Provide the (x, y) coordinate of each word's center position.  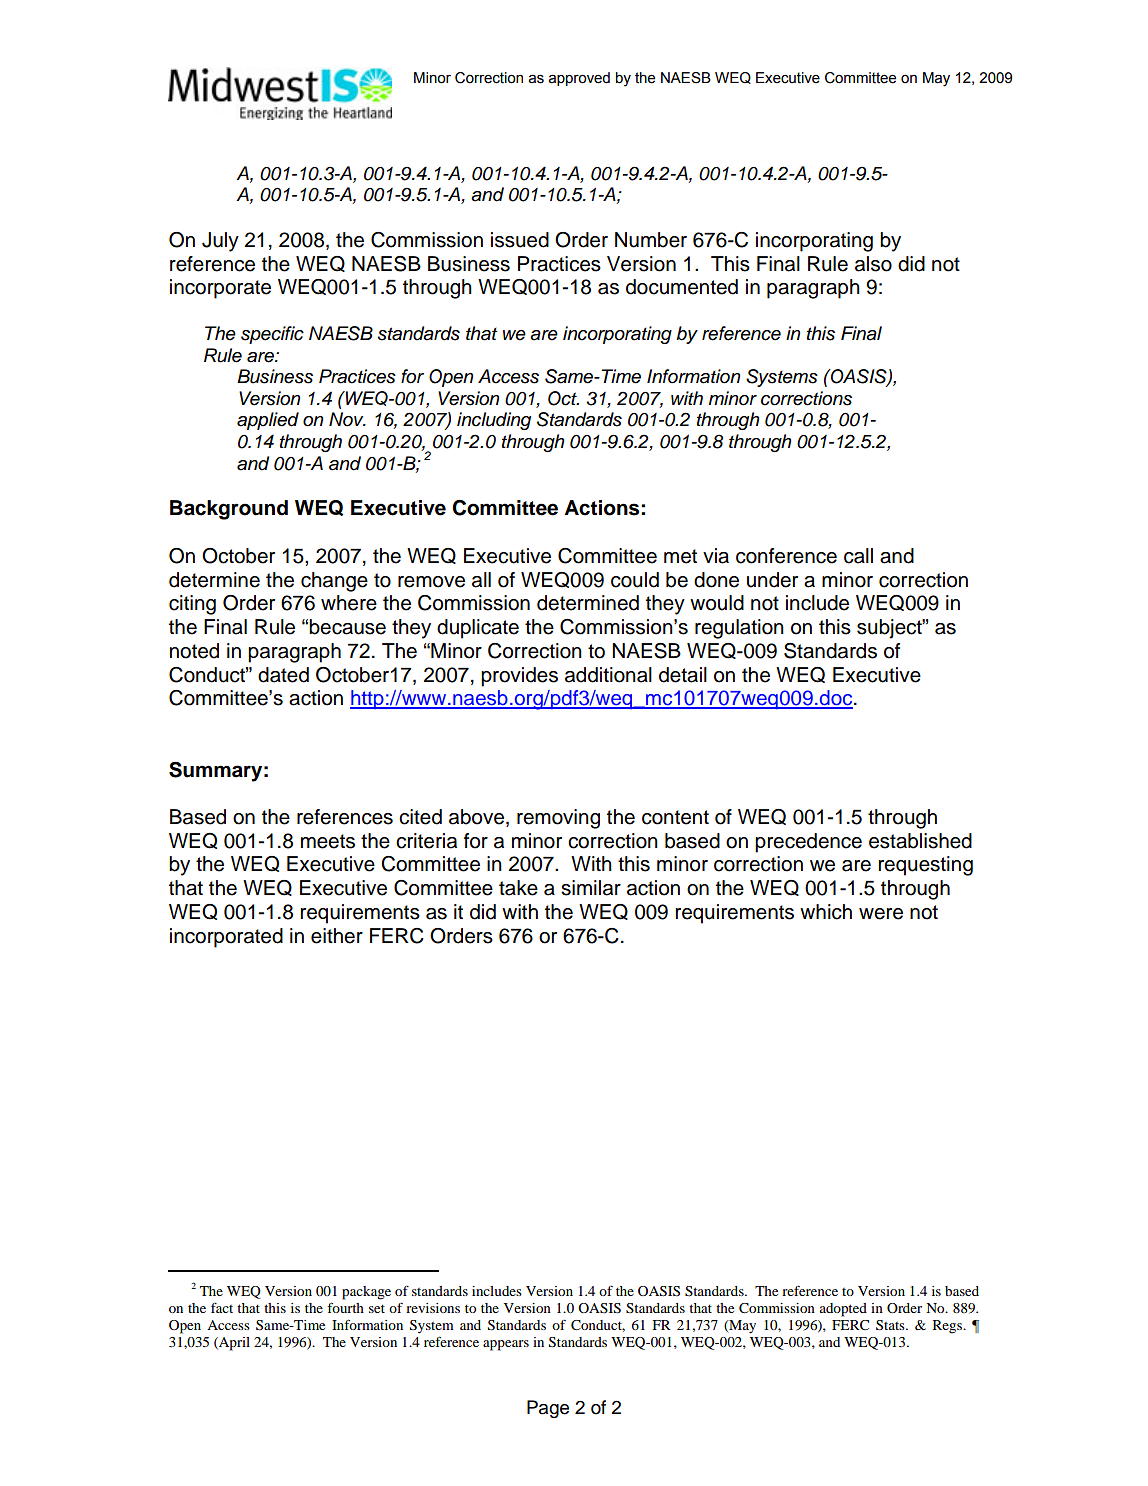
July (220, 242)
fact (222, 1308)
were (881, 914)
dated (283, 675)
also (873, 264)
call (858, 556)
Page (548, 1409)
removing (558, 819)
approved (579, 79)
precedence (808, 843)
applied (268, 421)
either (337, 936)
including (494, 421)
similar (591, 888)
